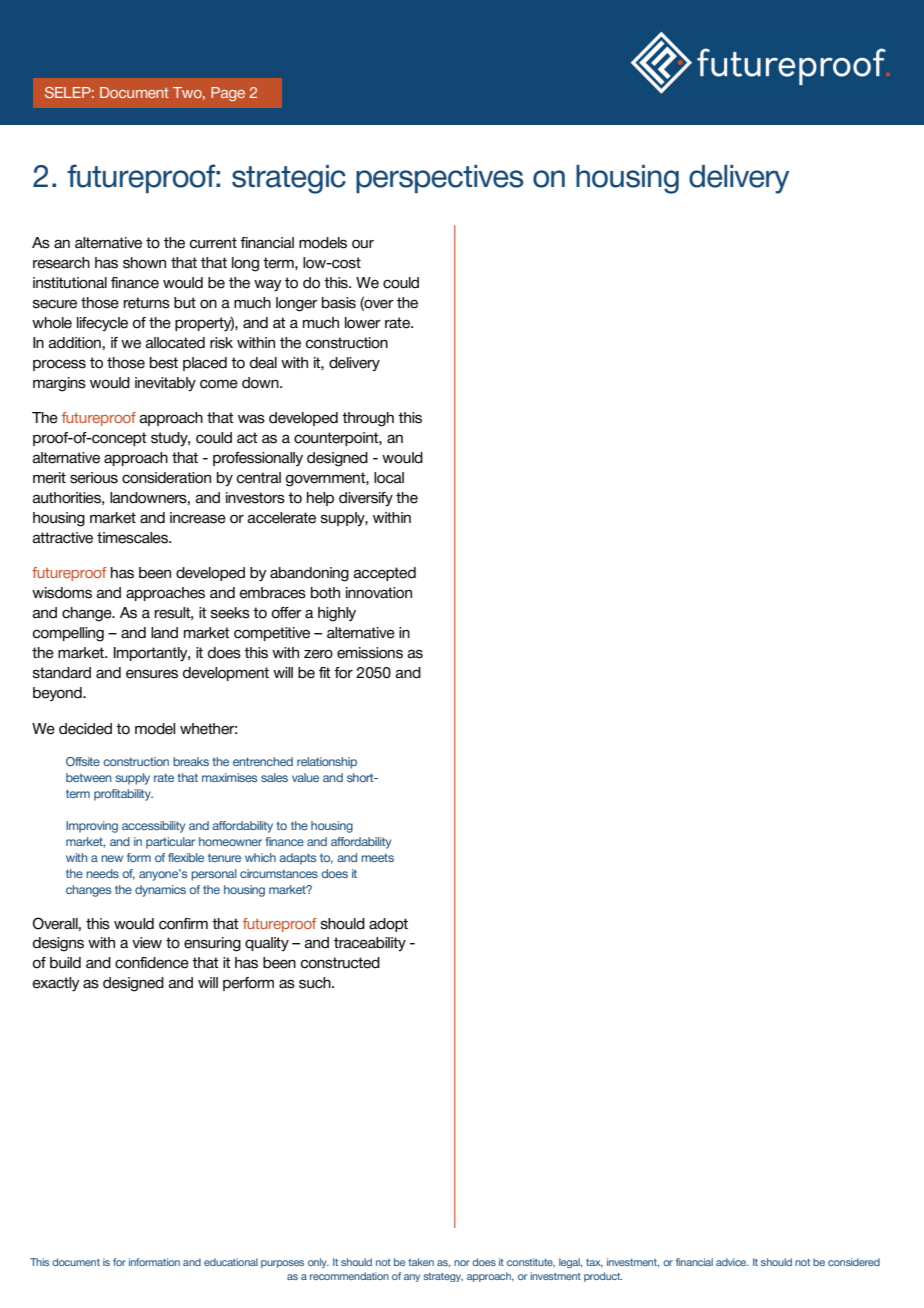 The height and width of the screenshot is (1308, 924). What do you see at coordinates (385, 574) in the screenshot?
I see `accepted` at bounding box center [385, 574].
